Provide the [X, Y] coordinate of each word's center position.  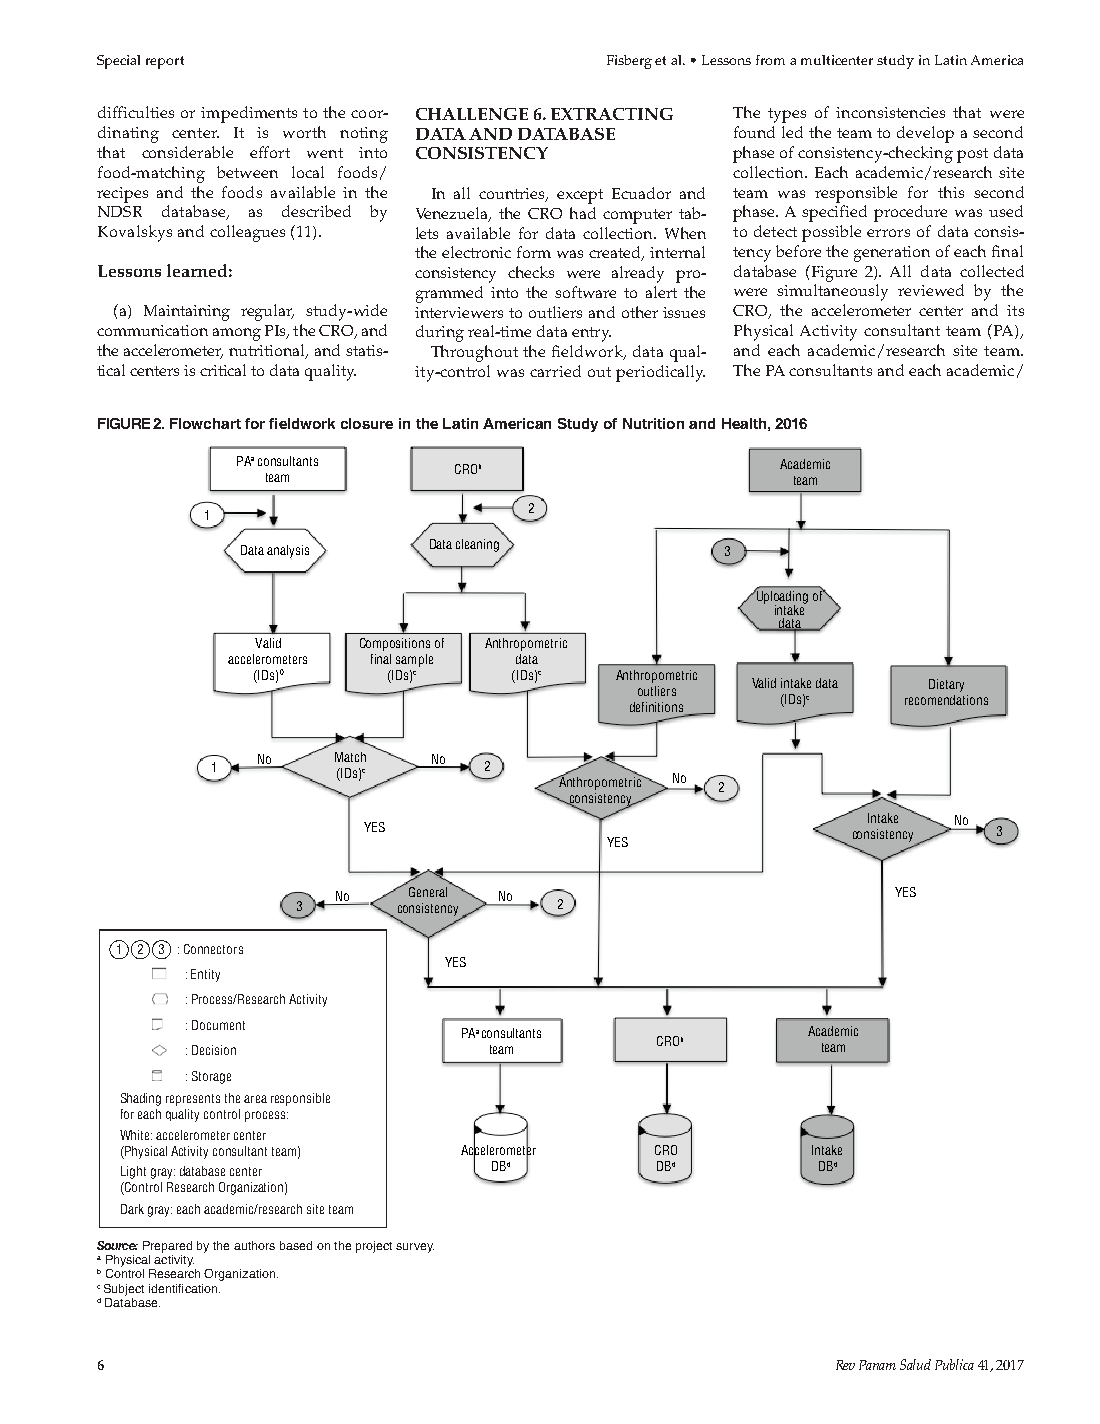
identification [184, 1288]
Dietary [946, 685]
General [428, 892]
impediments [249, 114]
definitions [658, 708]
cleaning [477, 545]
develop [925, 134]
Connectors [213, 949]
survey [415, 1248]
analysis [288, 551]
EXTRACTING [612, 114]
